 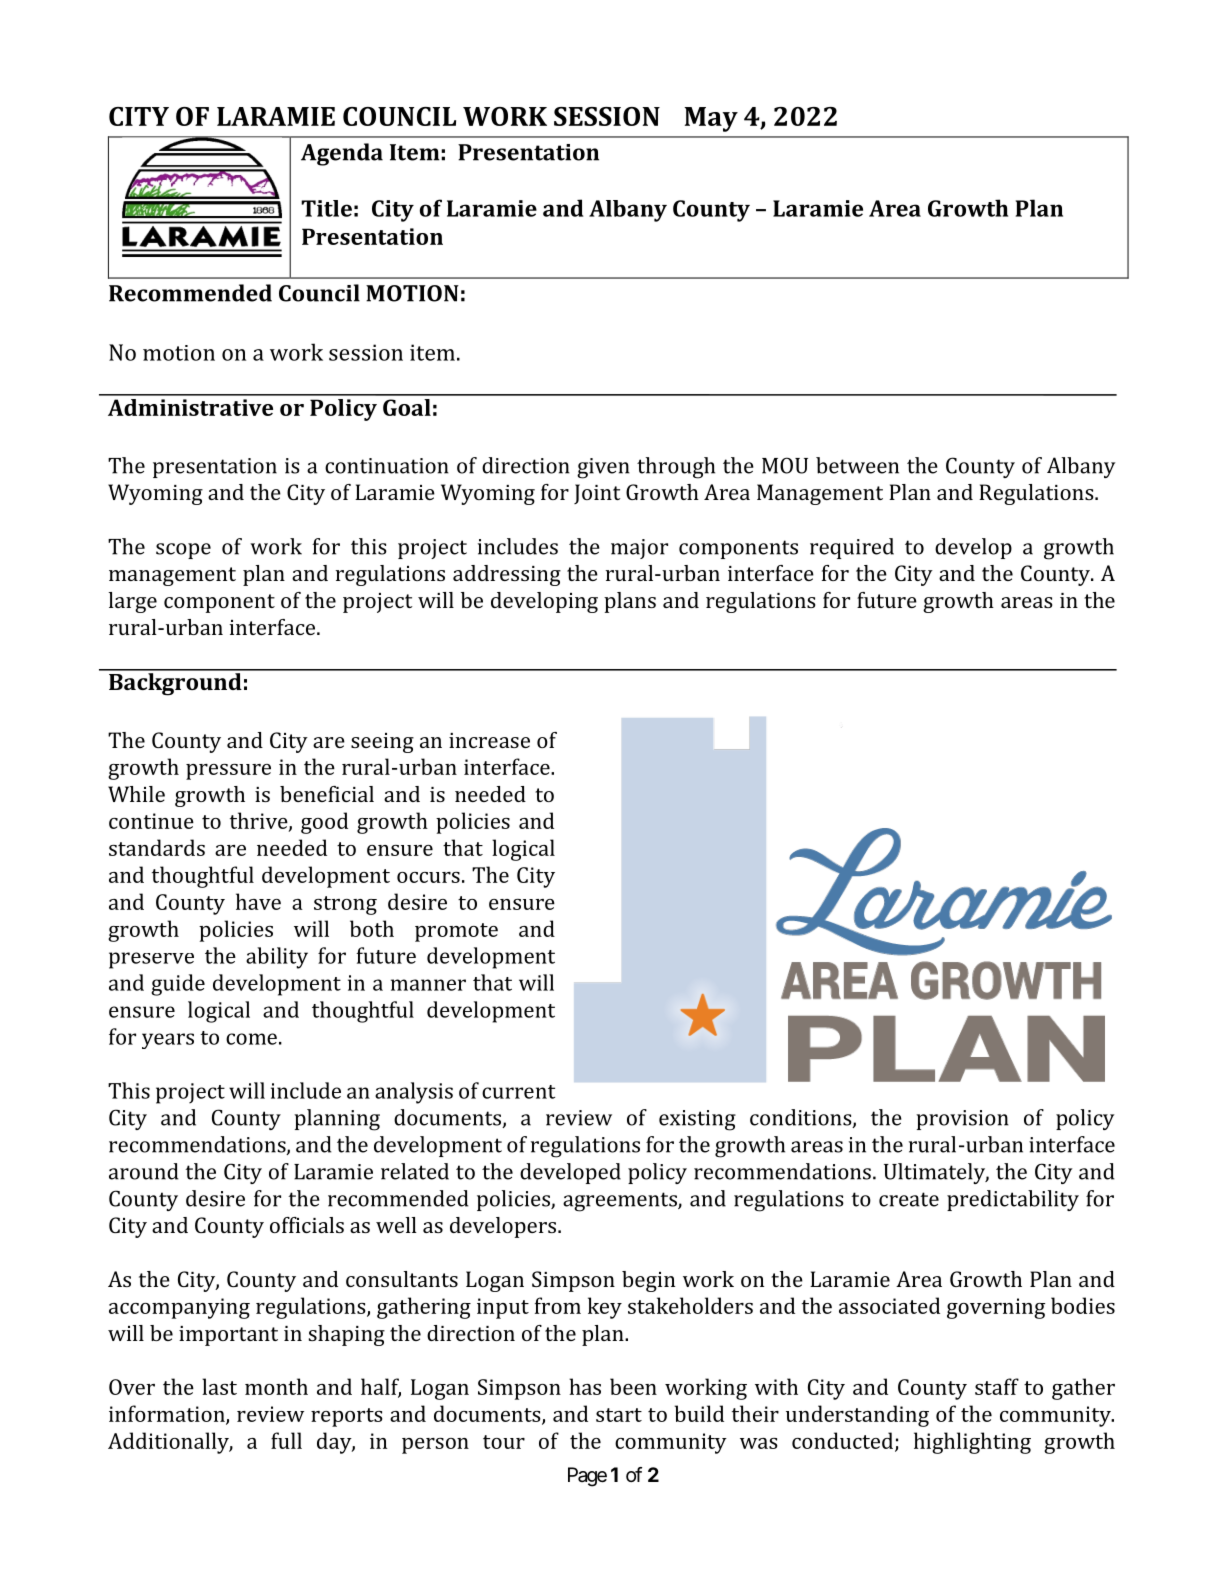 I want to click on increase, so click(x=489, y=740).
